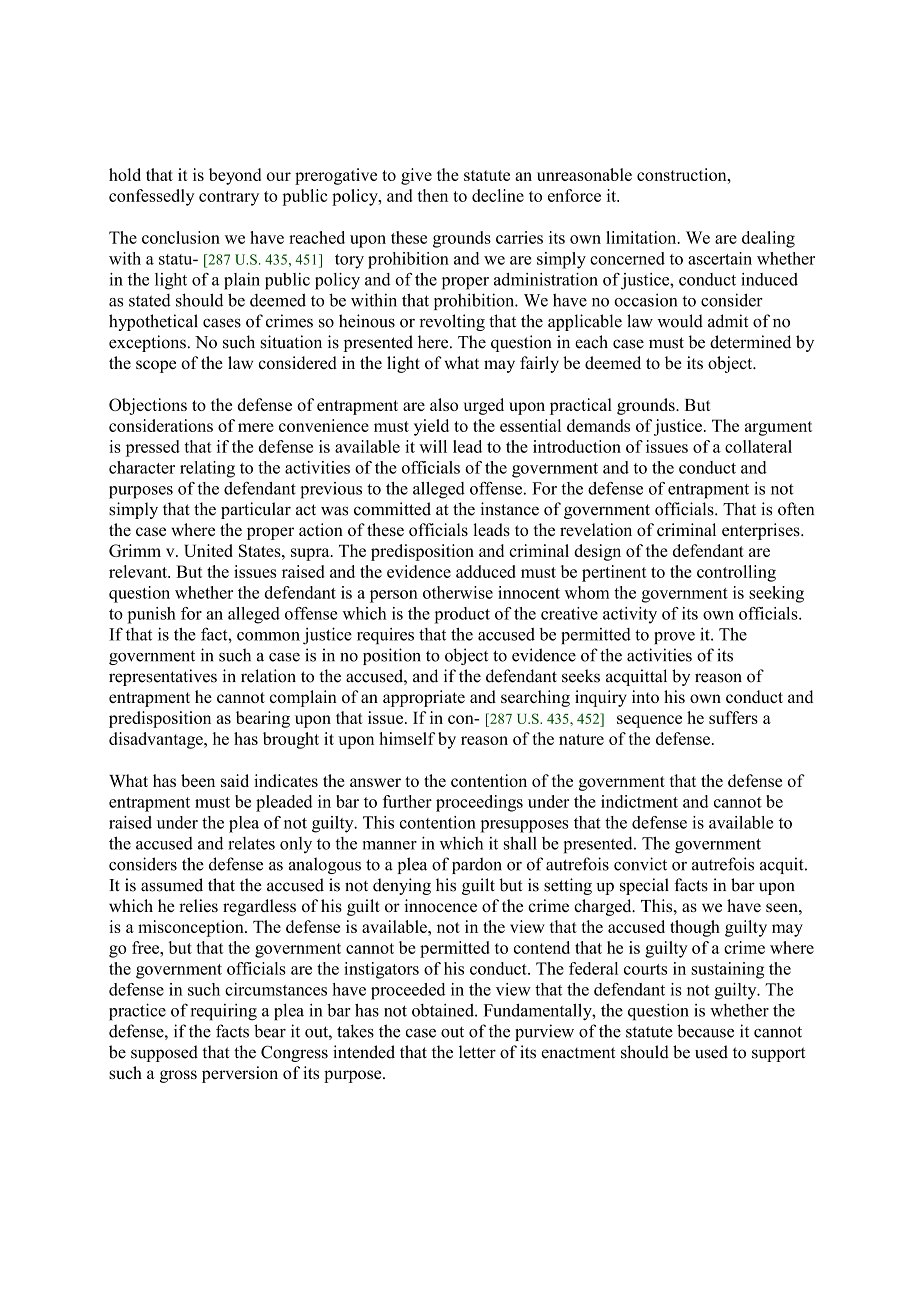 The height and width of the screenshot is (1308, 924). Describe the element at coordinates (705, 1031) in the screenshot. I see `because` at that location.
